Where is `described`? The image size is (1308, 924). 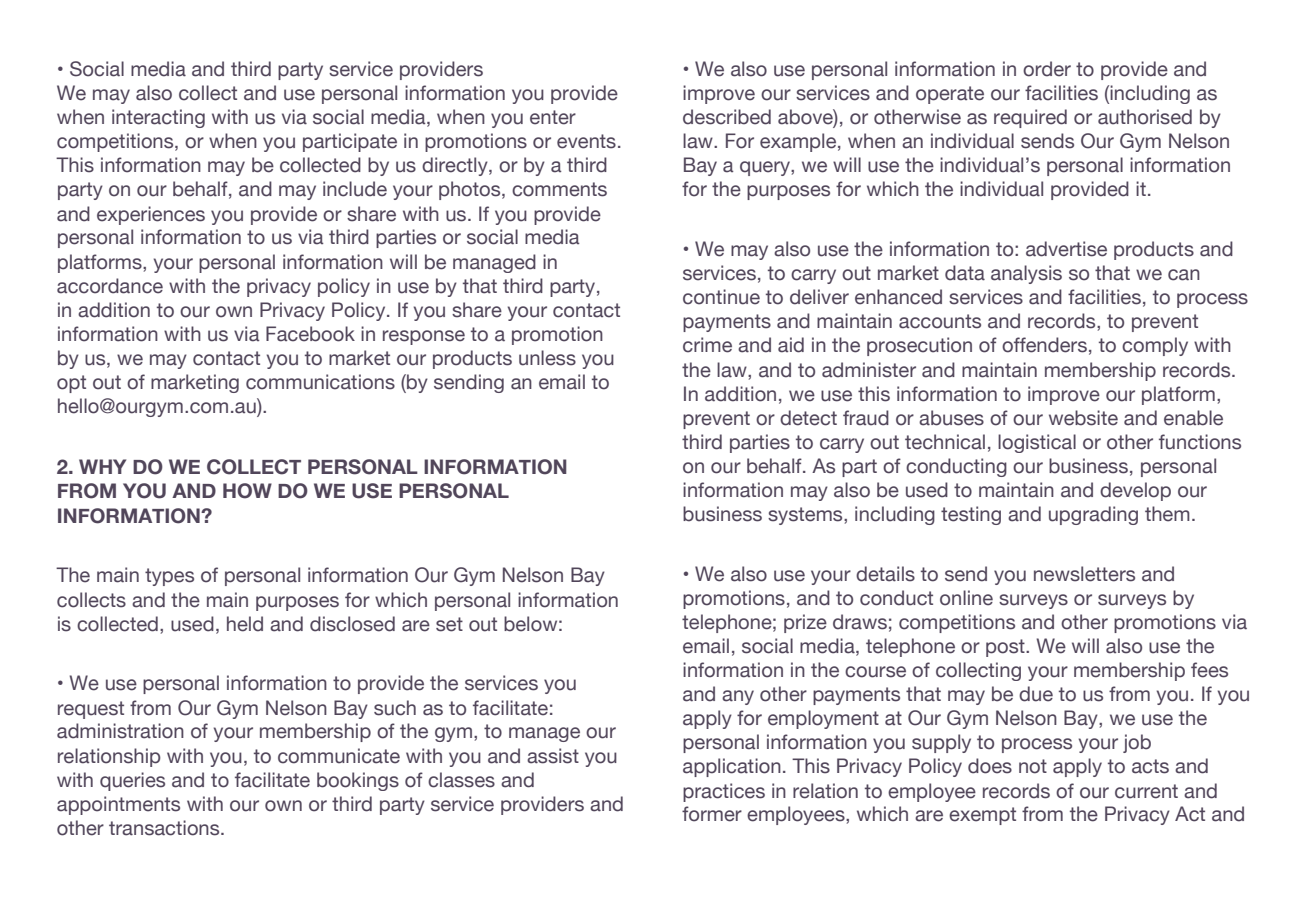 described is located at coordinates (727, 117).
